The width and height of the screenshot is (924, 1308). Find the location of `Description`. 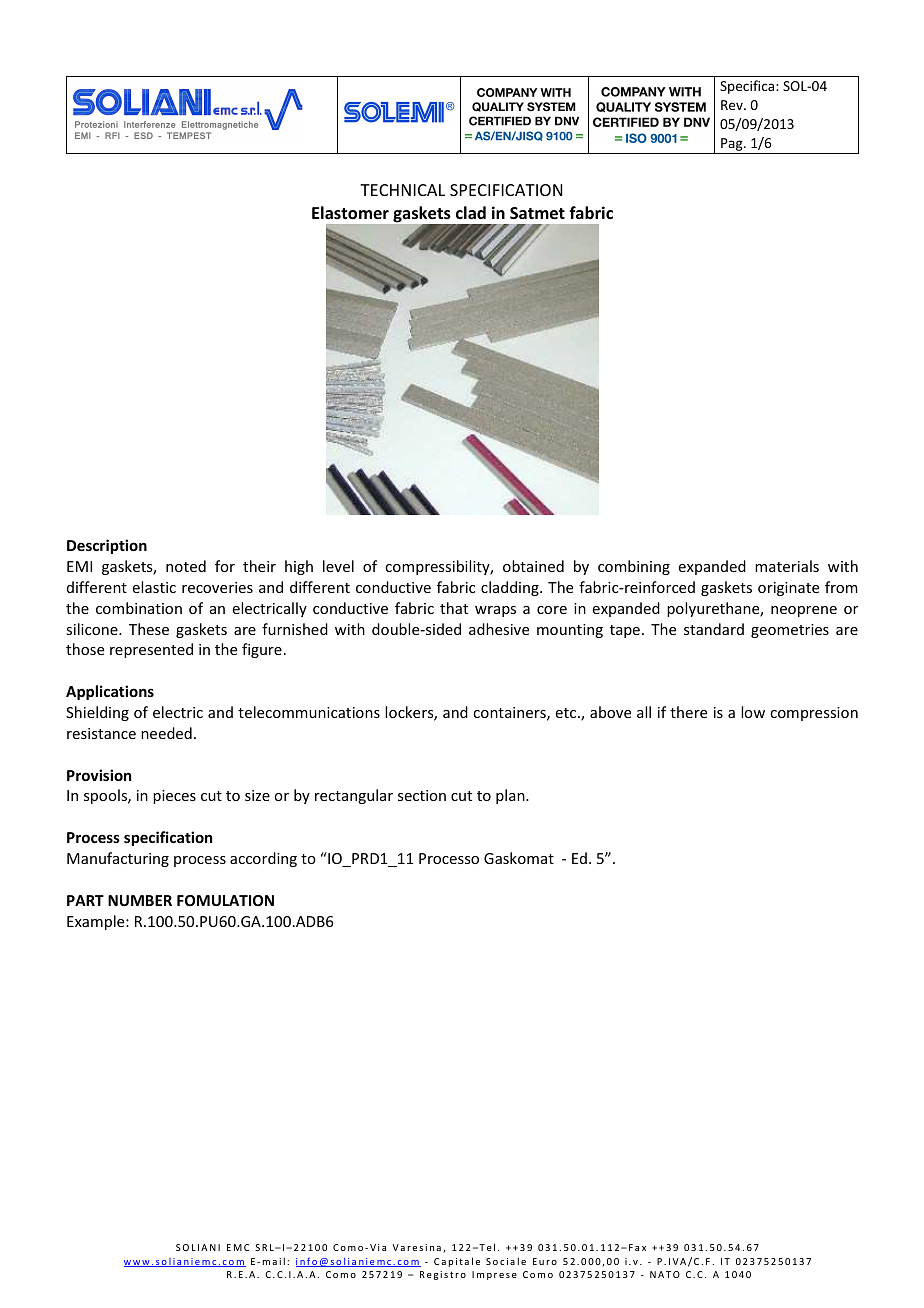

Description is located at coordinates (107, 546).
